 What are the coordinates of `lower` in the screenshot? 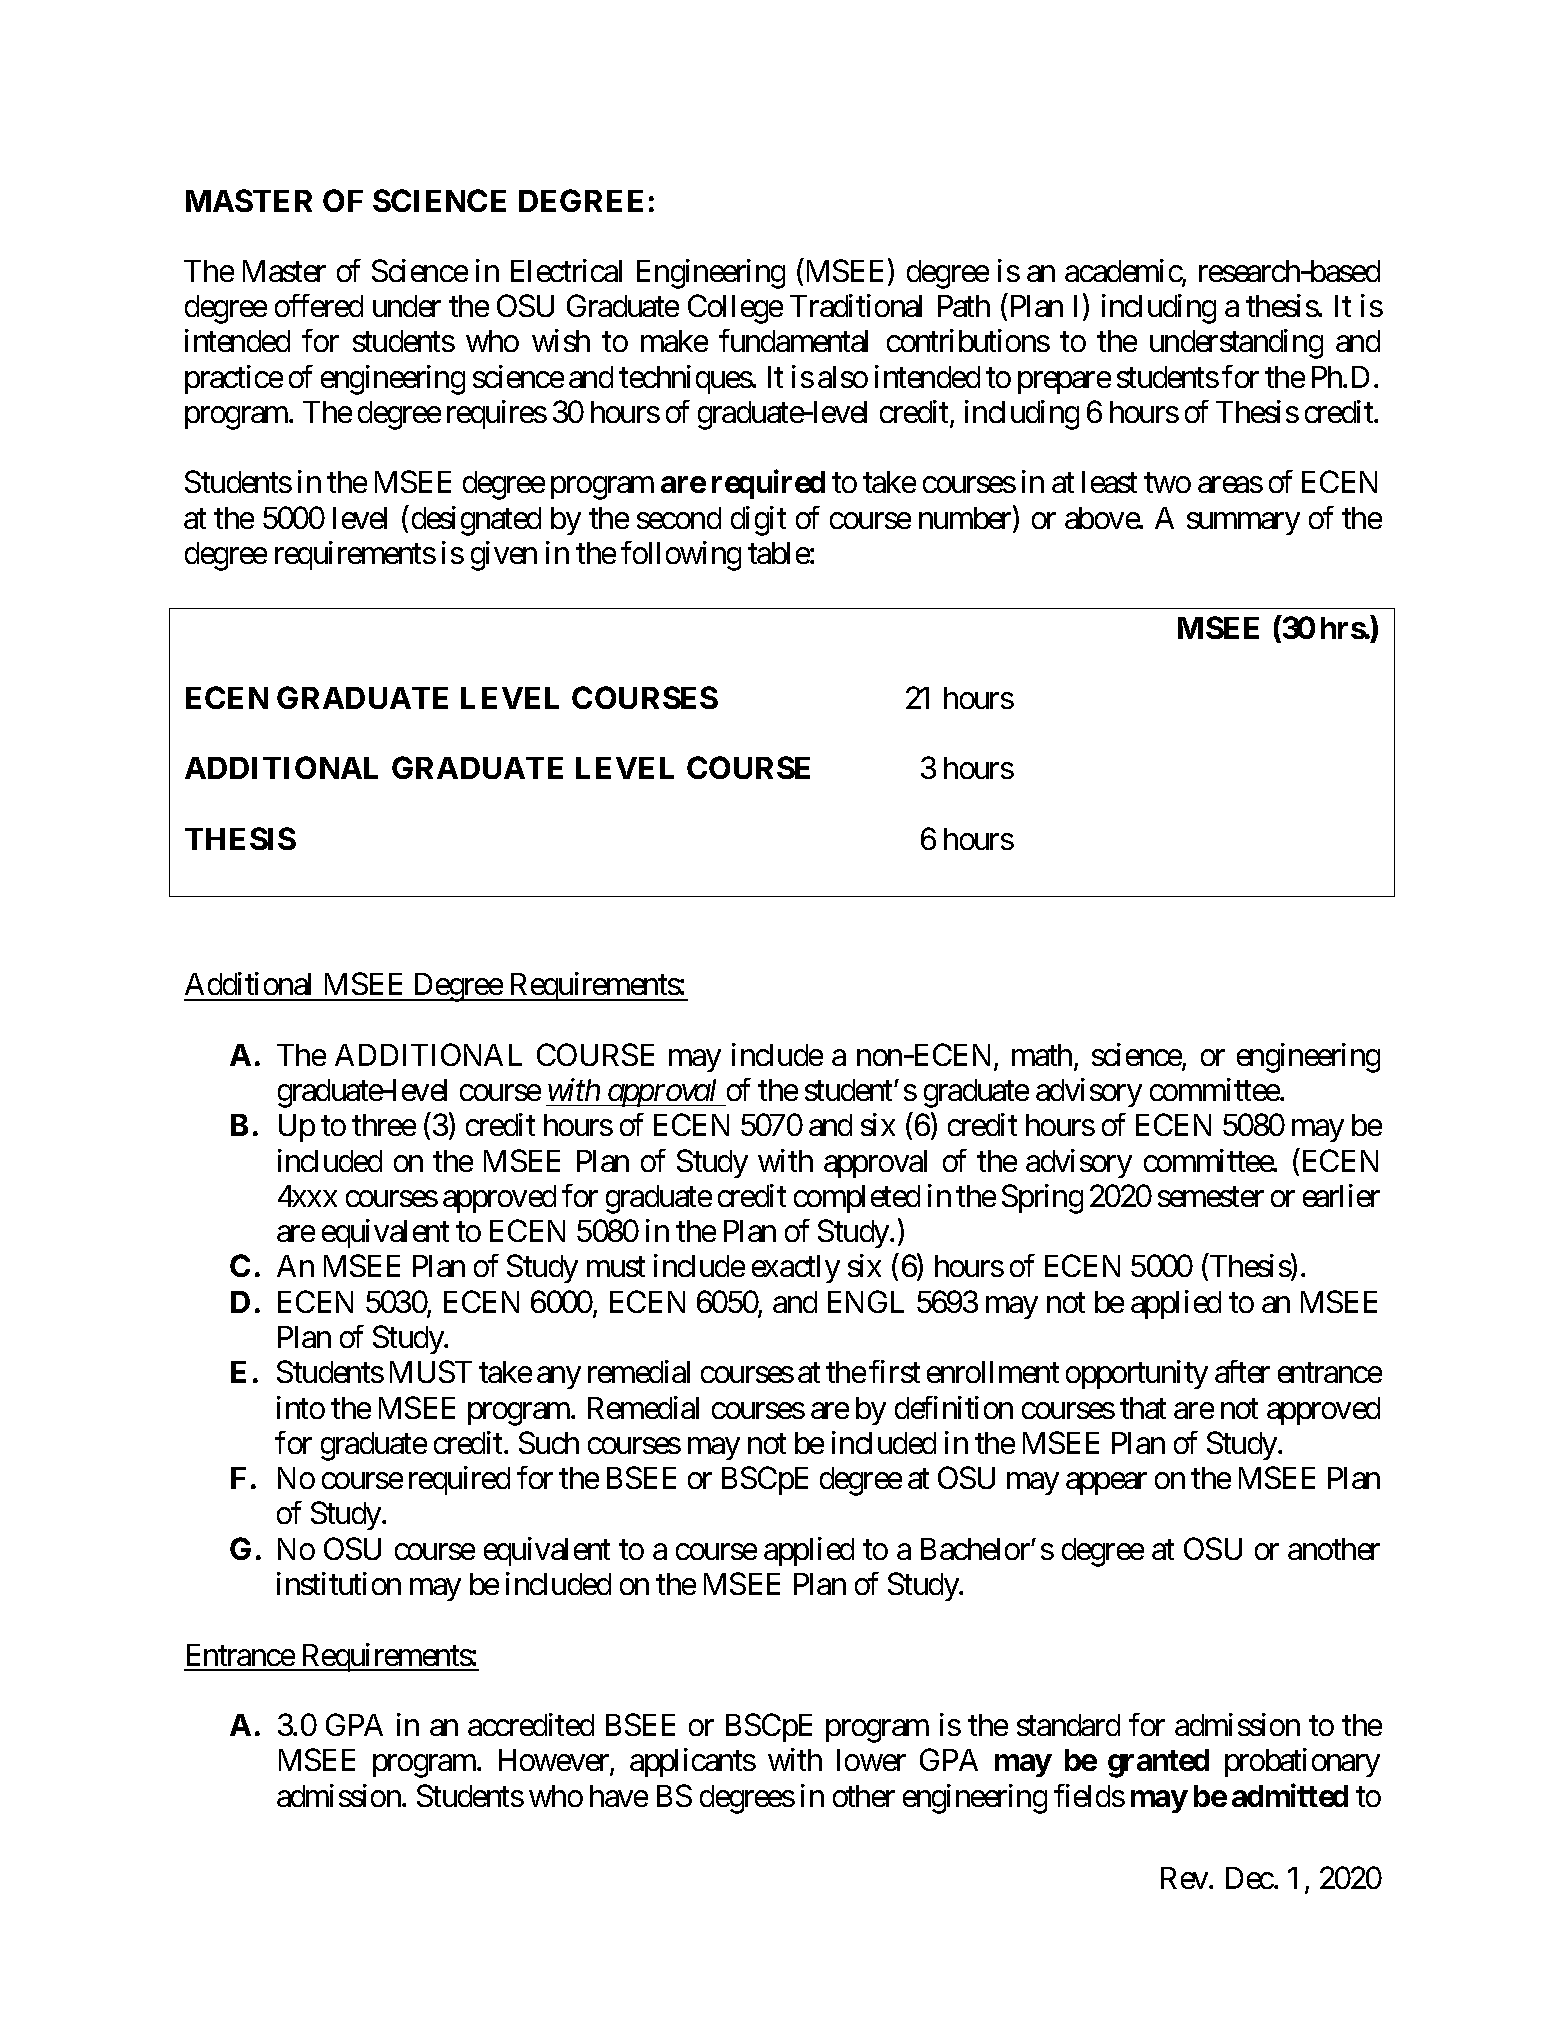 It's located at (871, 1760).
